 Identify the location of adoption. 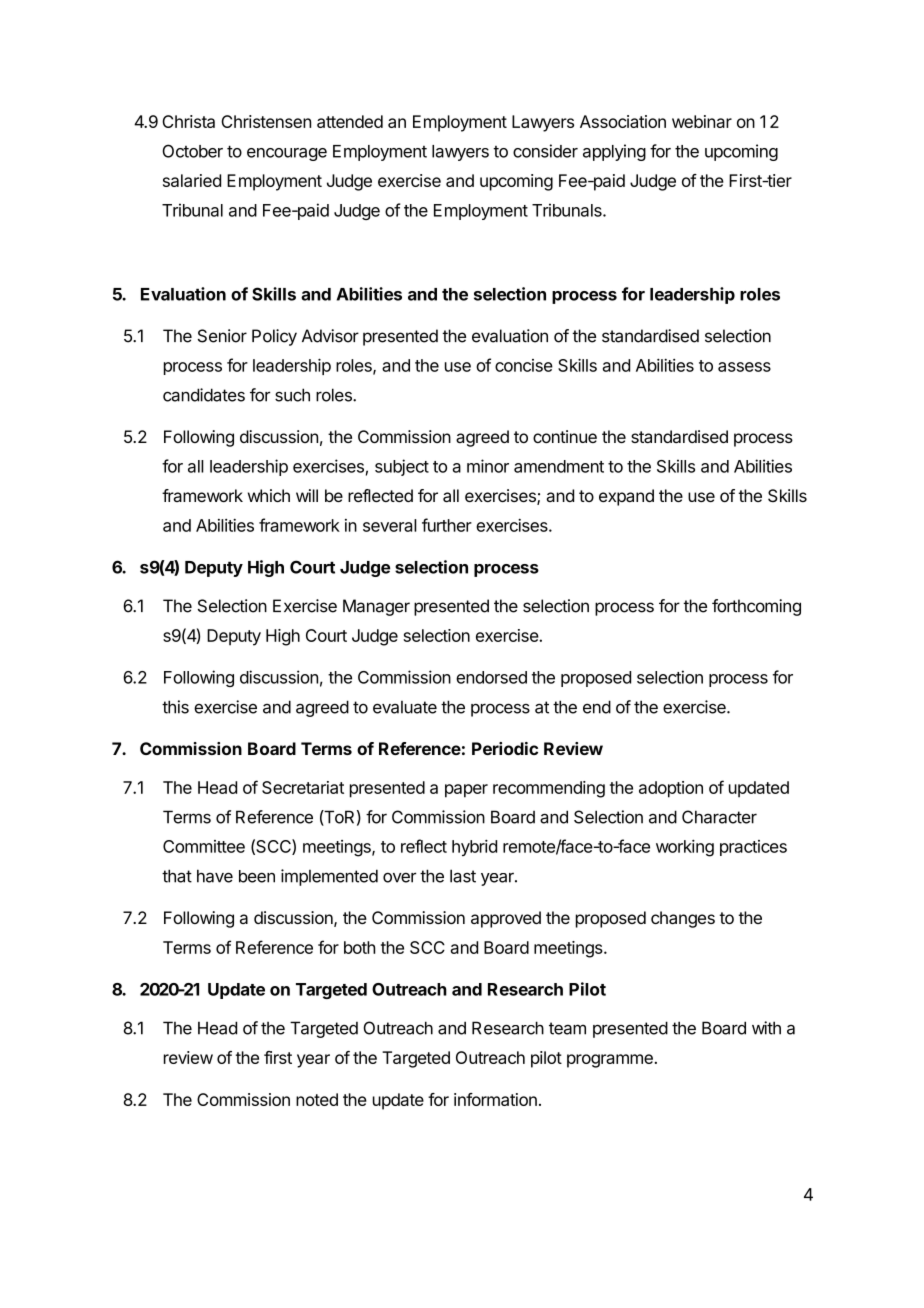
(671, 789).
